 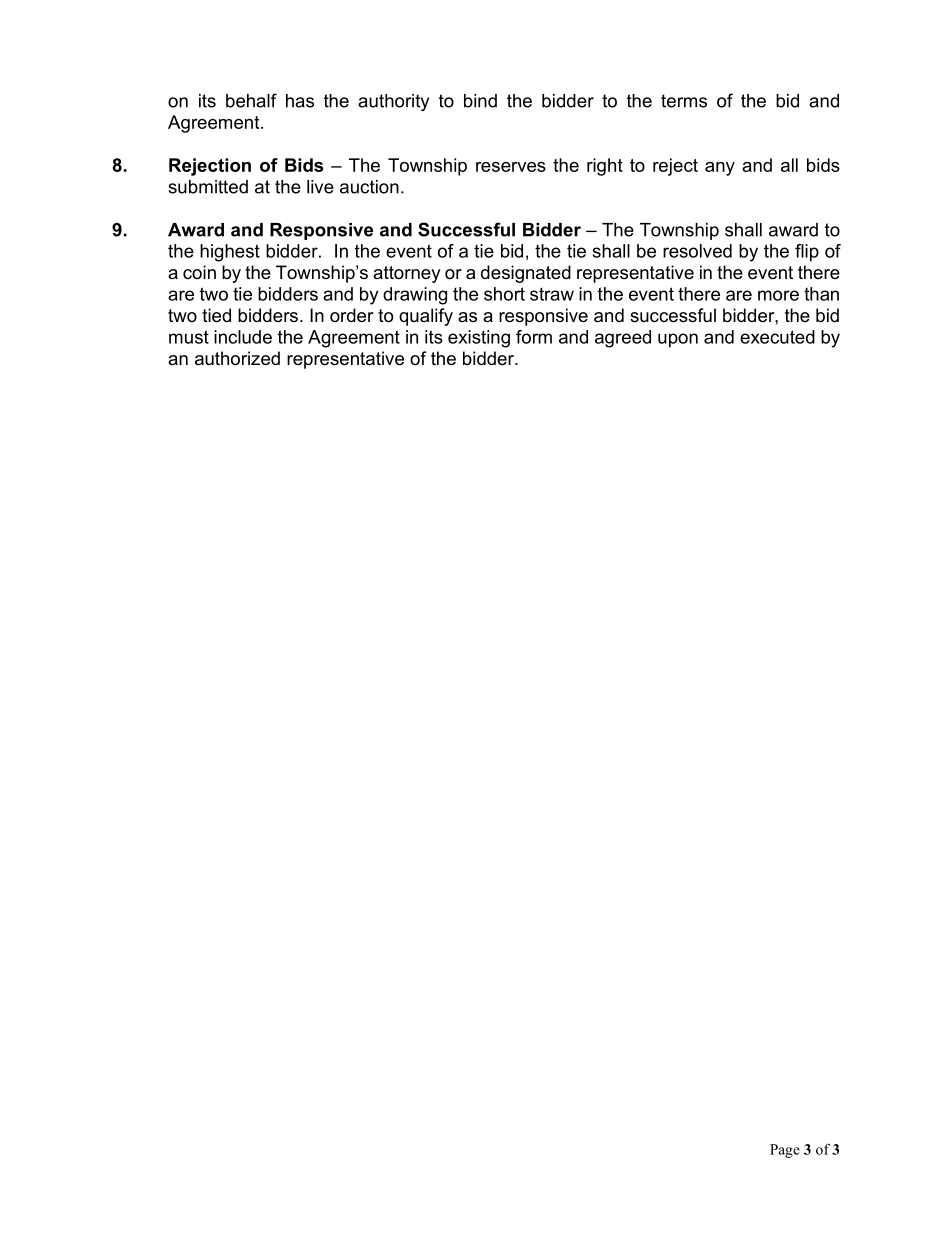 What do you see at coordinates (777, 337) in the document?
I see `executed` at bounding box center [777, 337].
